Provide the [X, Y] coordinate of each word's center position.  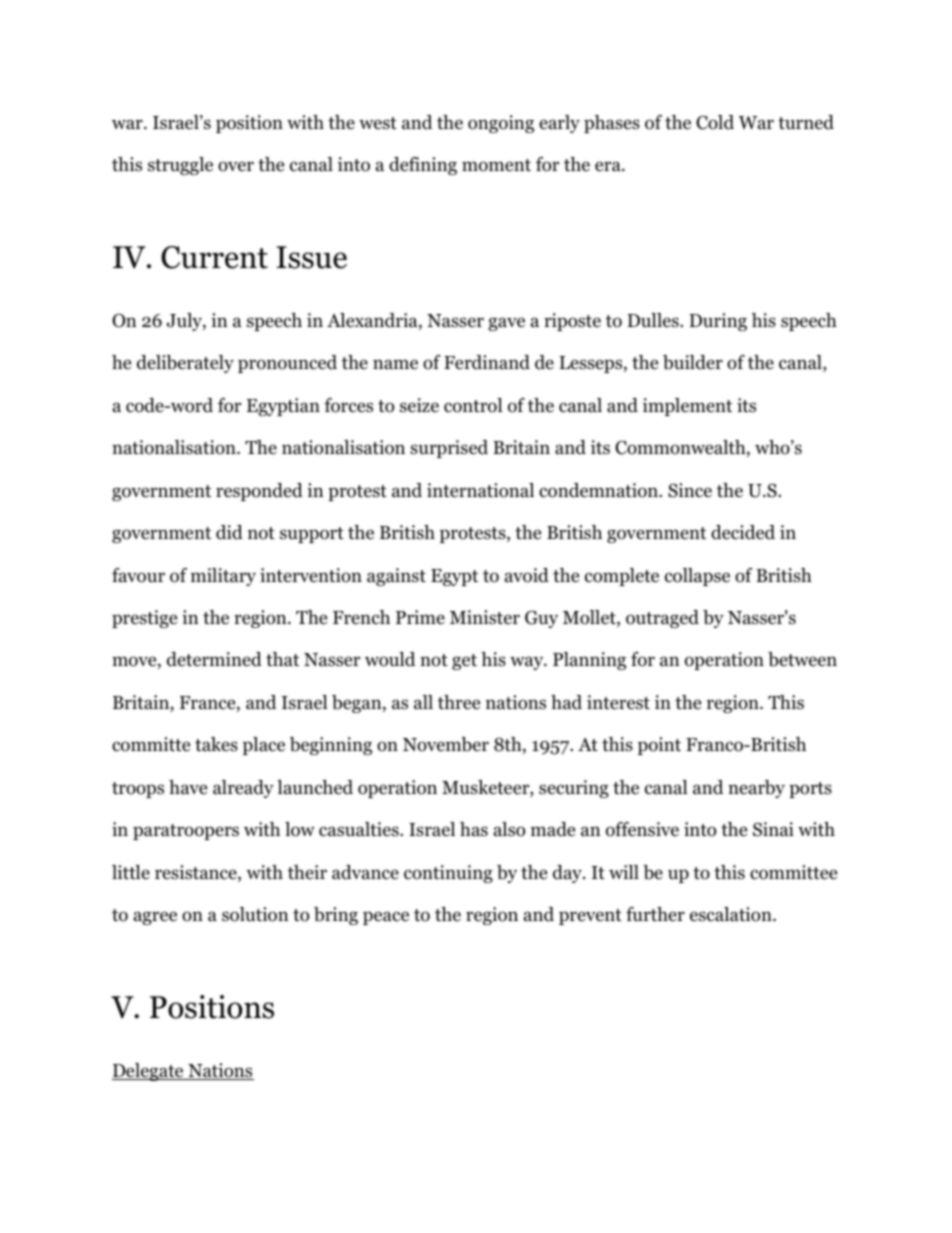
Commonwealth [680, 447]
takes [216, 744]
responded [259, 492]
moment [496, 165]
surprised [449, 449]
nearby [756, 789]
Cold [715, 122]
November [446, 744]
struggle [180, 166]
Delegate [149, 1072]
